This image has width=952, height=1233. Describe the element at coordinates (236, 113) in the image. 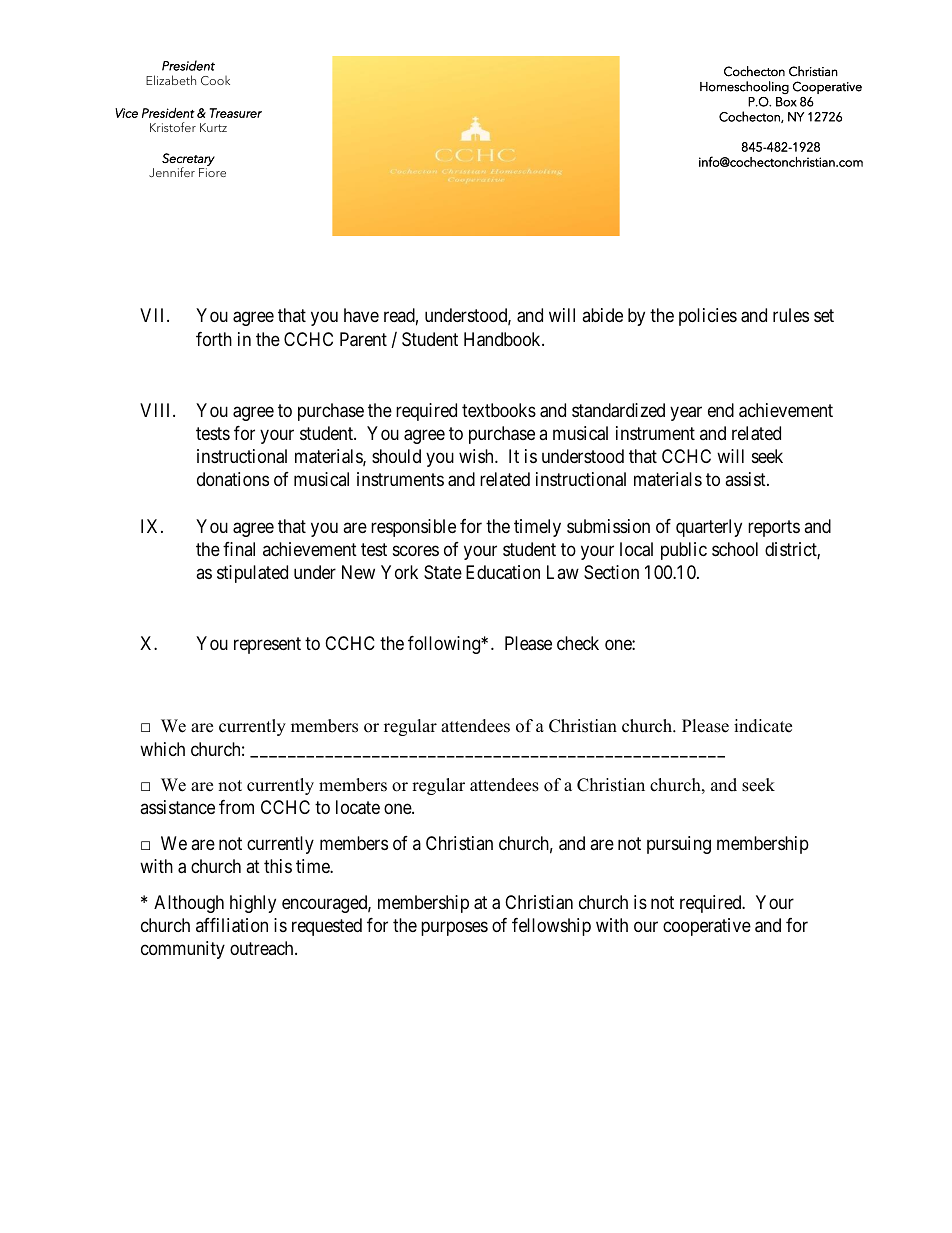

I see `Treasurer` at that location.
